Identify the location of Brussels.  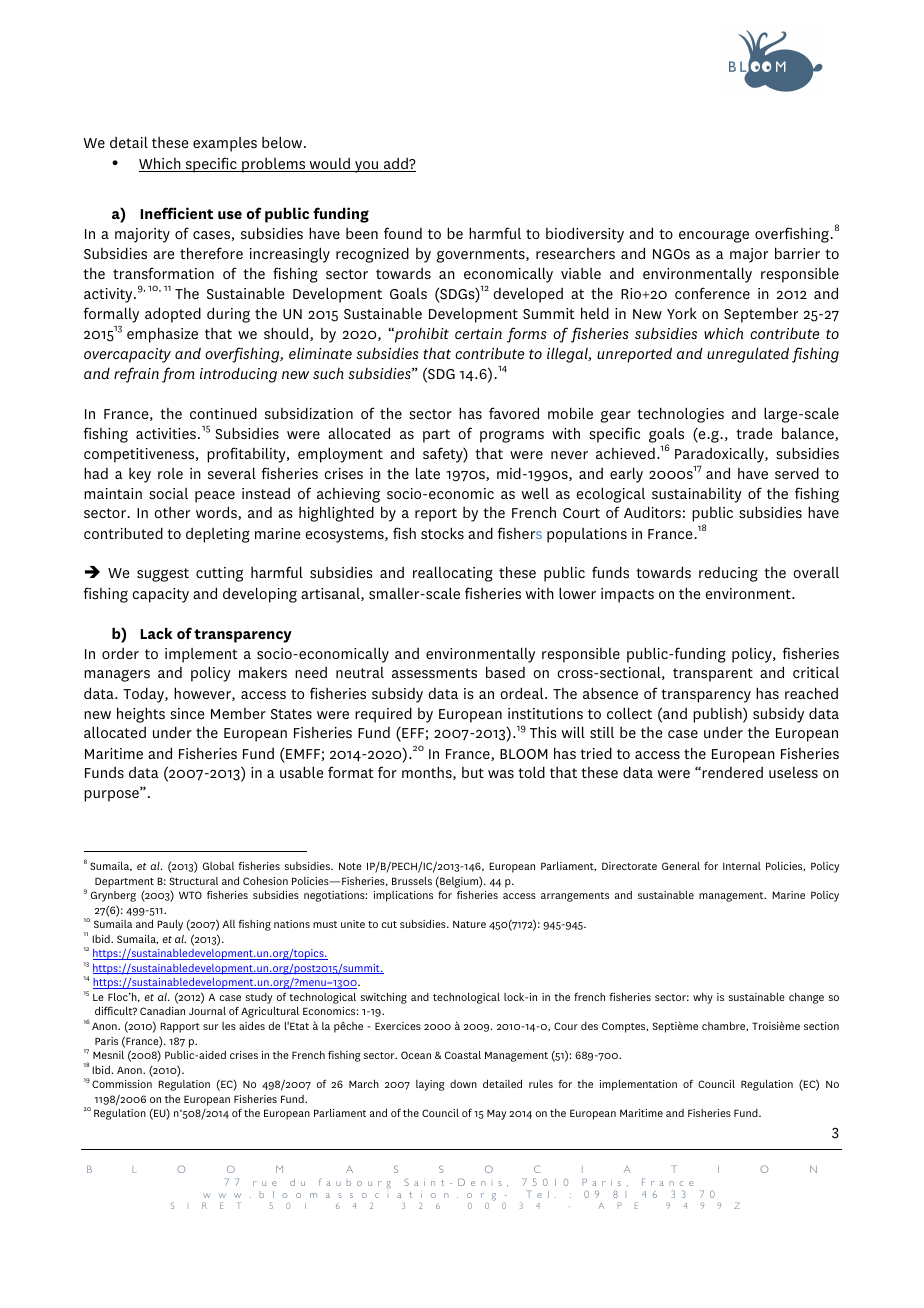
(412, 881).
